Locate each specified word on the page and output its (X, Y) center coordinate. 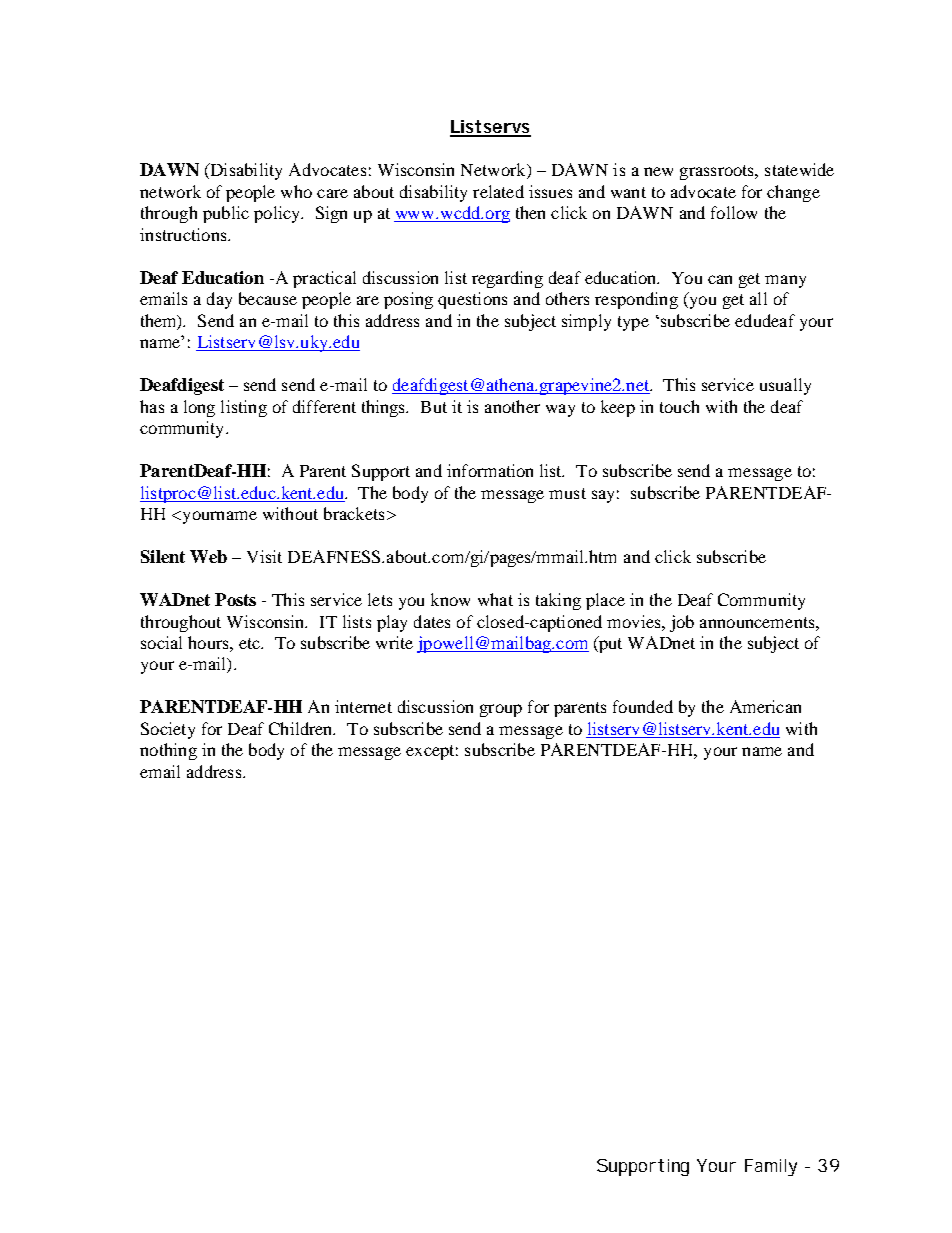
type (633, 323)
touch (679, 406)
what (495, 599)
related (498, 191)
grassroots (718, 172)
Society (168, 730)
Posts (235, 599)
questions (472, 300)
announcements (758, 622)
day (219, 300)
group (501, 710)
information (490, 470)
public (226, 214)
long (199, 408)
